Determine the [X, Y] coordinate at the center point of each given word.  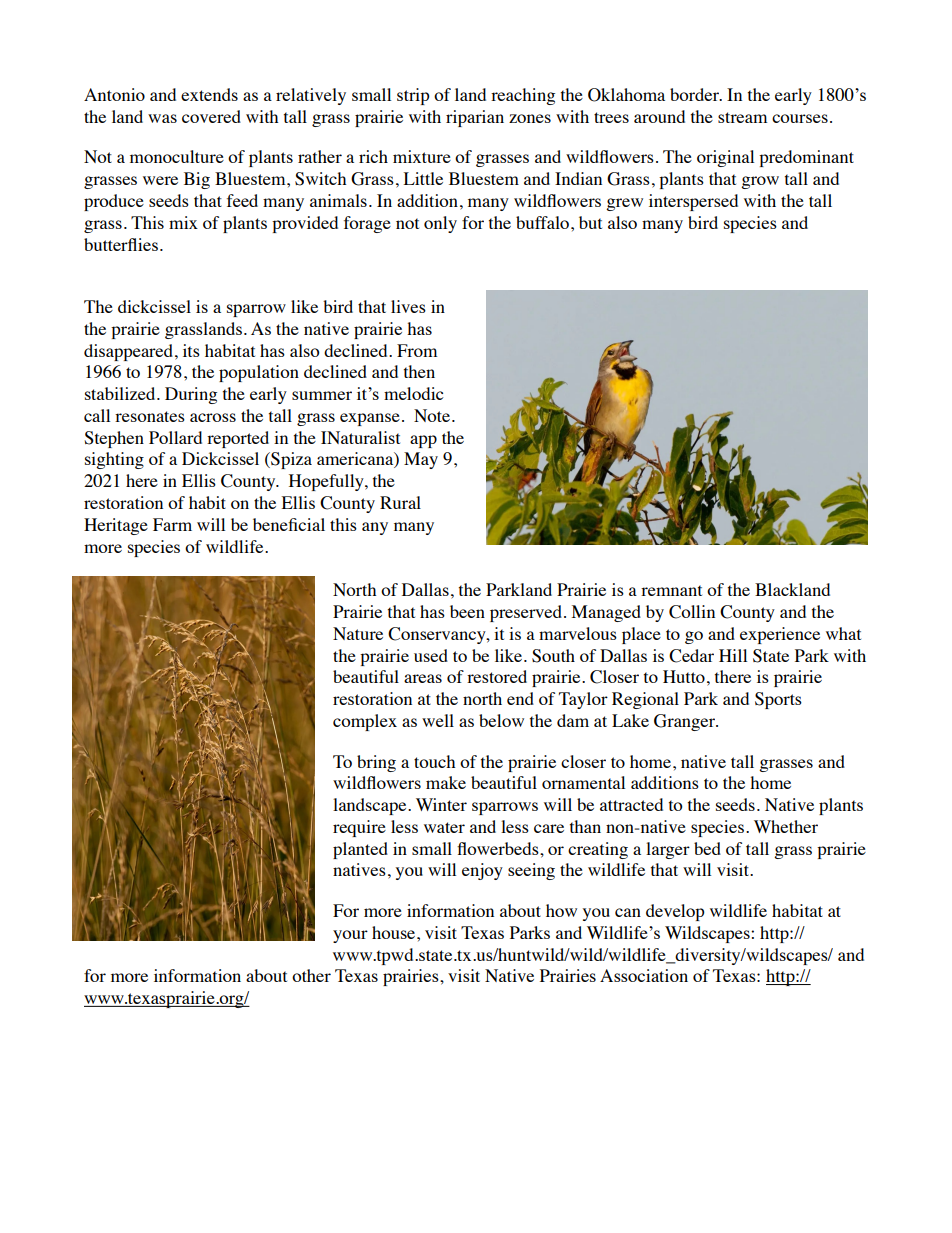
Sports [778, 700]
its [191, 350]
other [311, 975]
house [395, 932]
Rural [400, 502]
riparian [475, 118]
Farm [172, 524]
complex [365, 722]
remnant [671, 590]
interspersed [693, 202]
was [162, 118]
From [417, 350]
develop [675, 912]
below [501, 720]
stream [742, 117]
